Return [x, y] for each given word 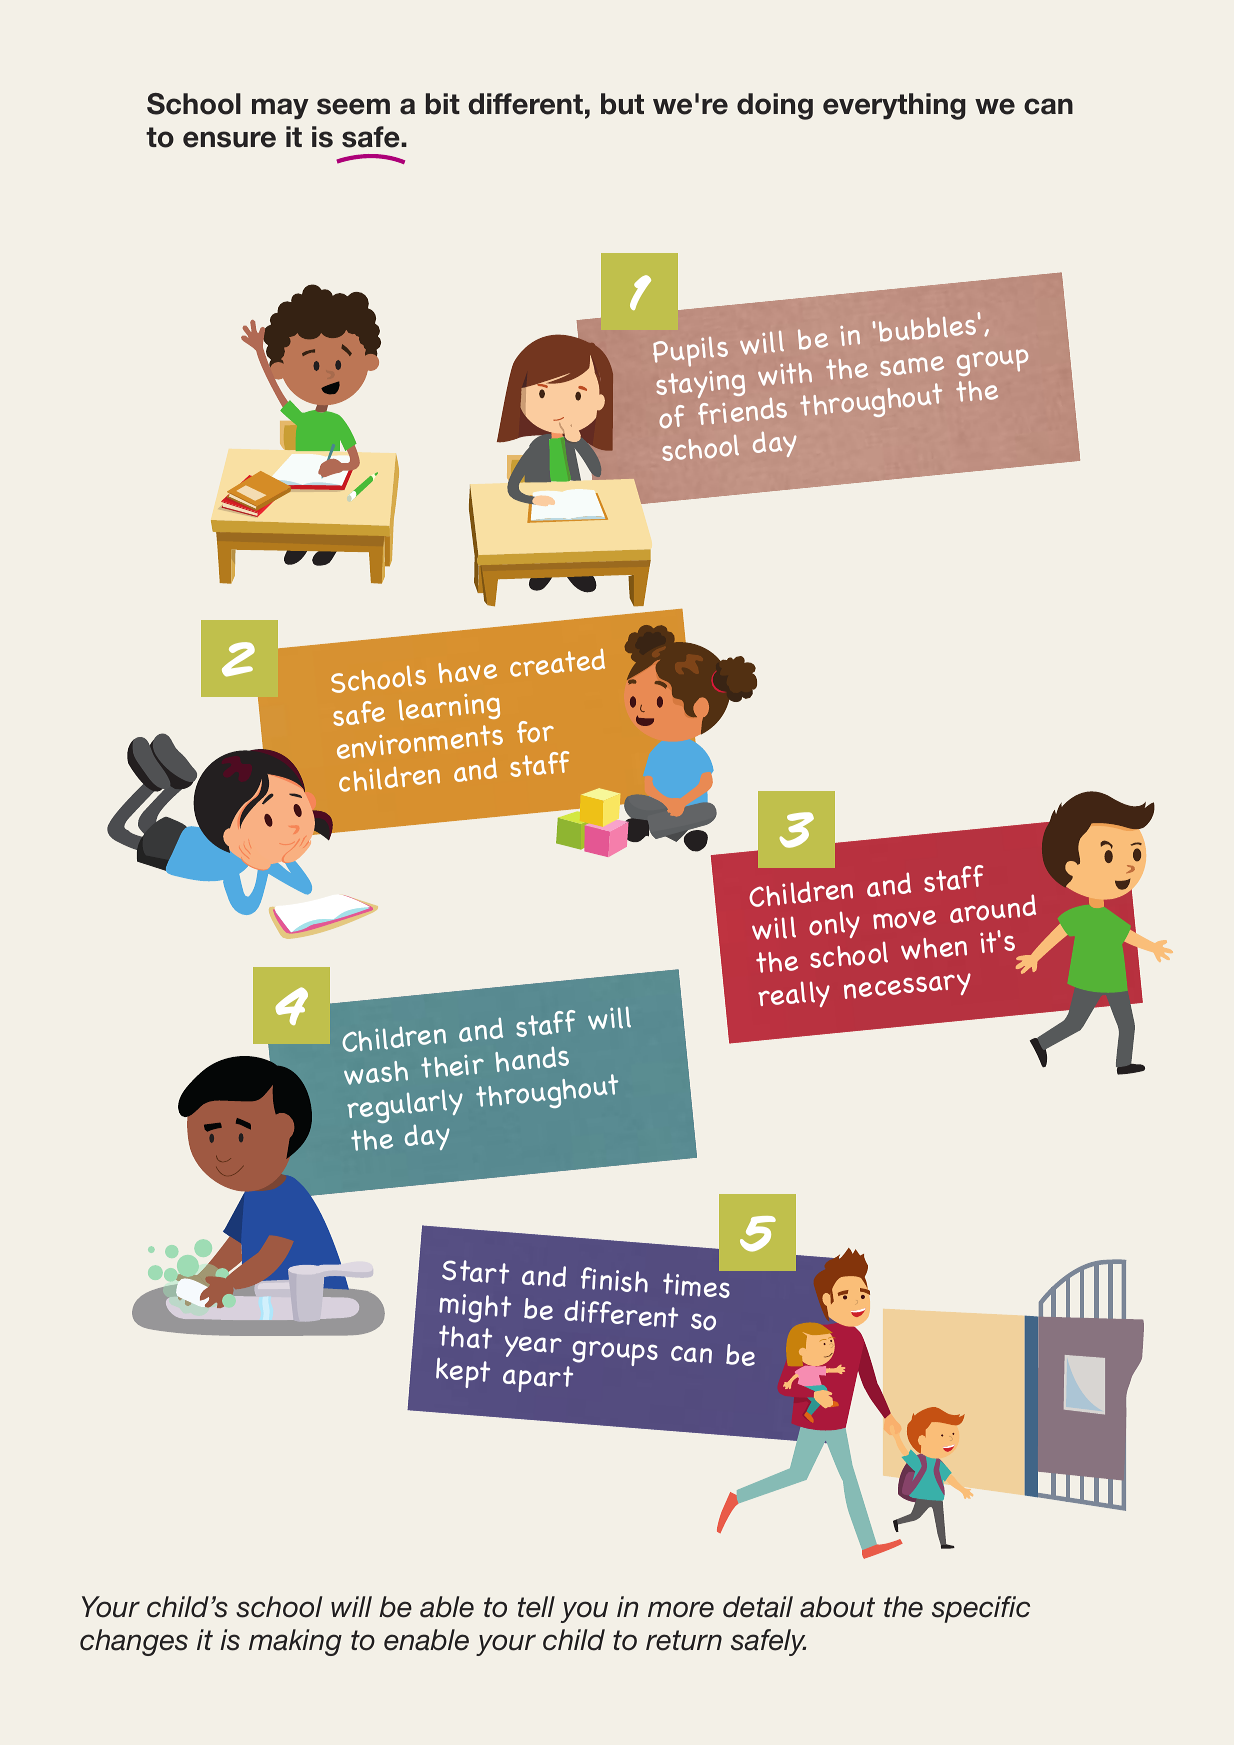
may [280, 109]
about [837, 1607]
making [295, 1642]
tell [536, 1607]
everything [894, 106]
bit [443, 104]
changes [134, 1642]
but [622, 104]
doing [775, 106]
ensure [229, 139]
